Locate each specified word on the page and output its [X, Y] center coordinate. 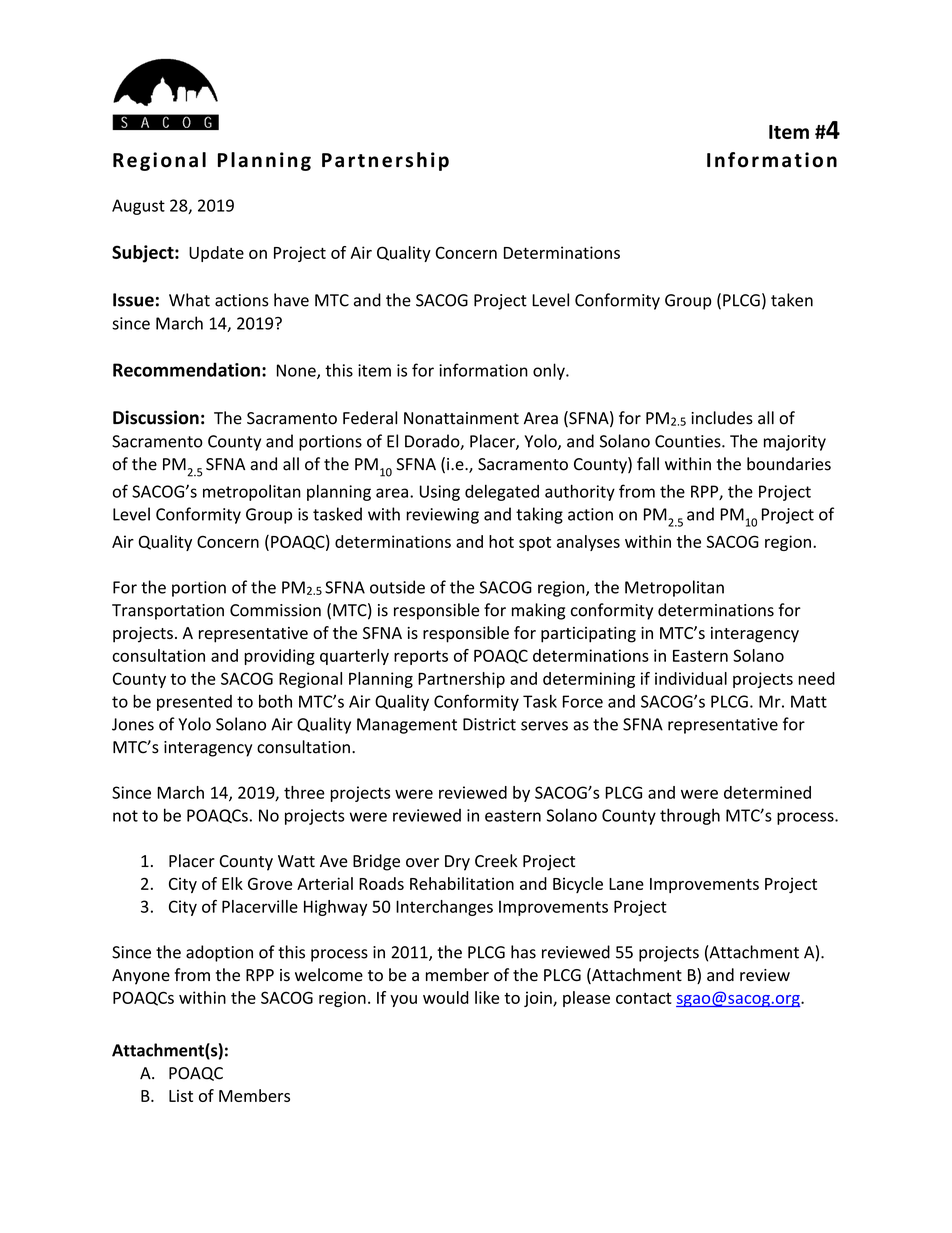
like [487, 997]
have [291, 300]
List [181, 1096]
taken [792, 300]
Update [216, 254]
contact [644, 998]
